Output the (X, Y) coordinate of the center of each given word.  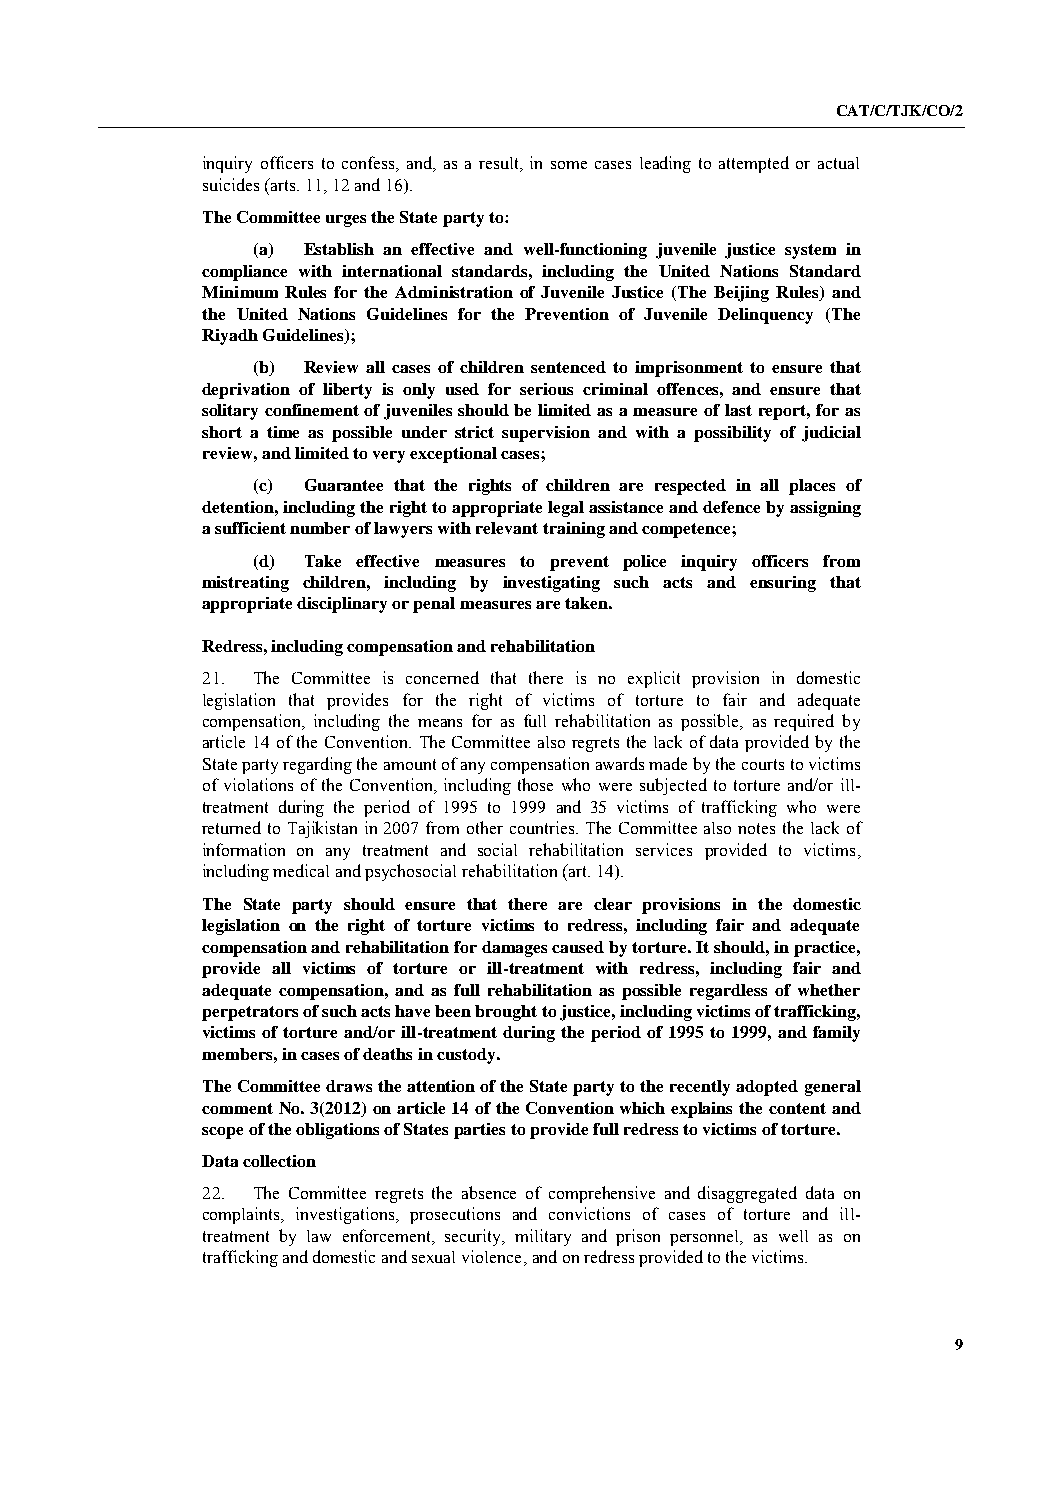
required (804, 722)
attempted (754, 164)
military (543, 1237)
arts (283, 184)
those (535, 784)
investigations (346, 1215)
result (500, 164)
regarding (317, 765)
